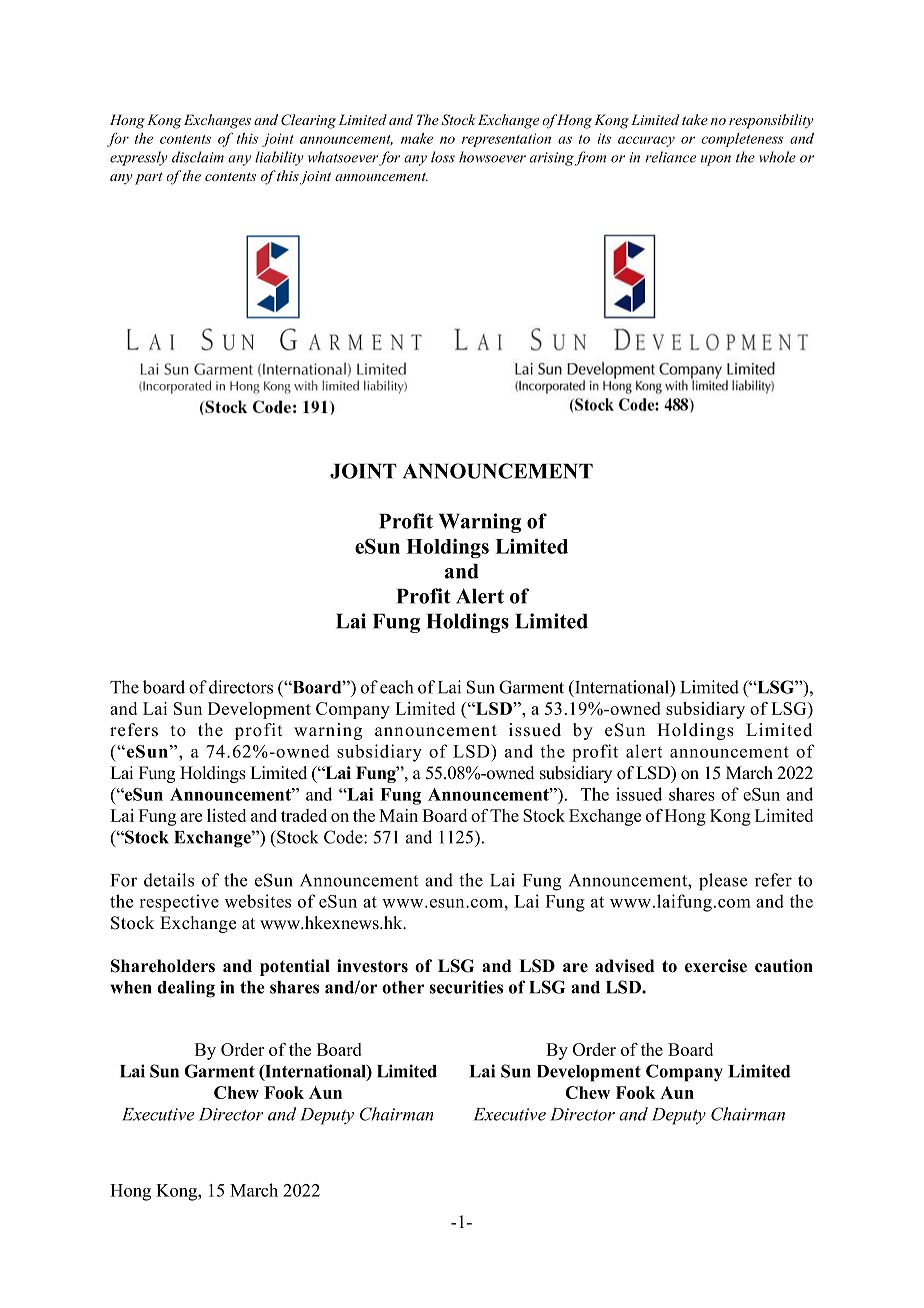 The width and height of the document is (924, 1308). What do you see at coordinates (186, 989) in the document?
I see `dealing` at bounding box center [186, 989].
